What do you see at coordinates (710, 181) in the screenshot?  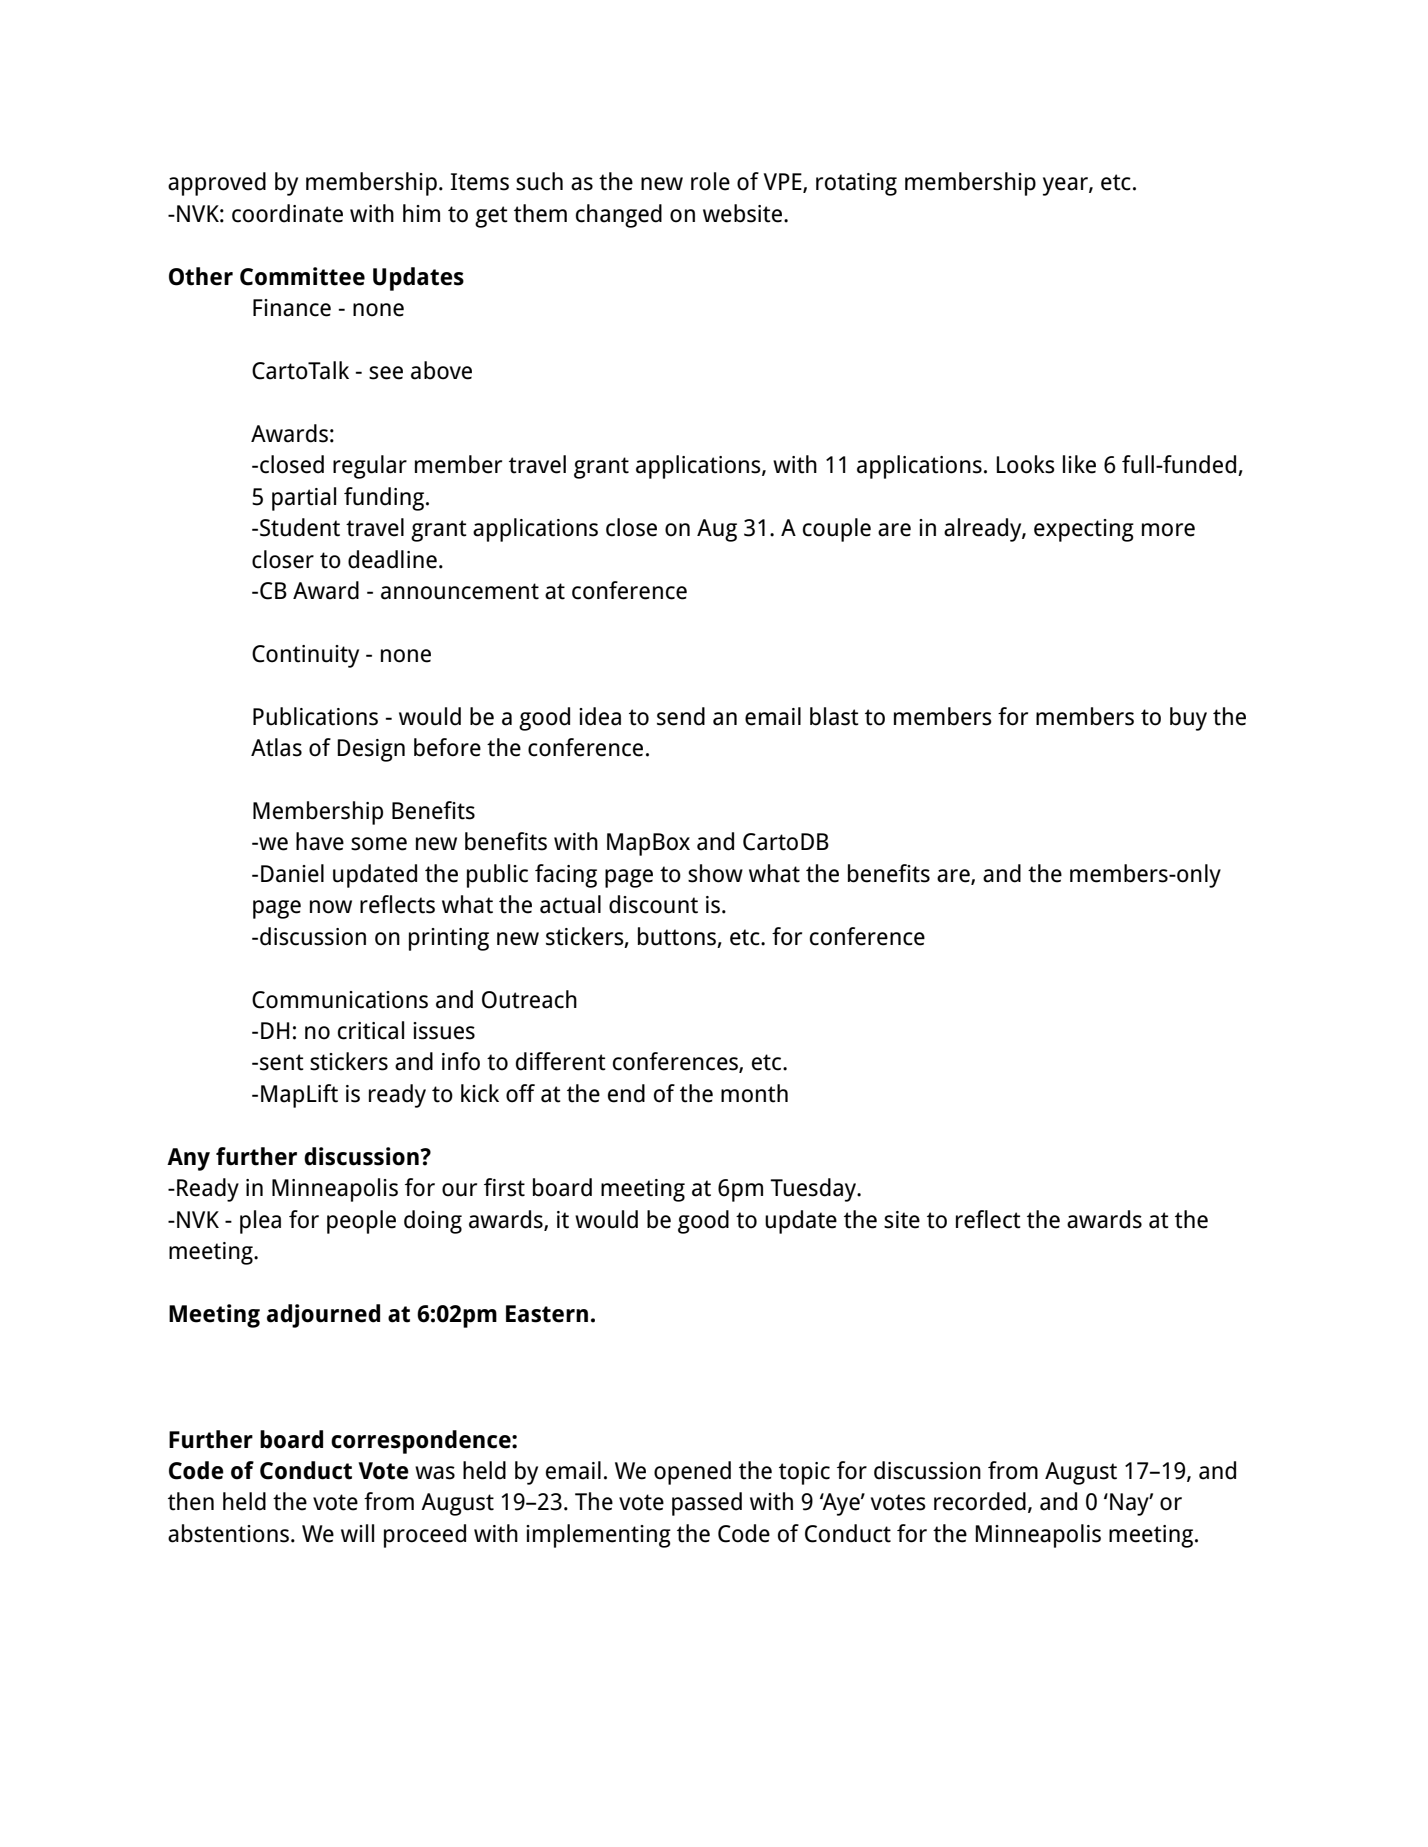 I see `role` at bounding box center [710, 181].
